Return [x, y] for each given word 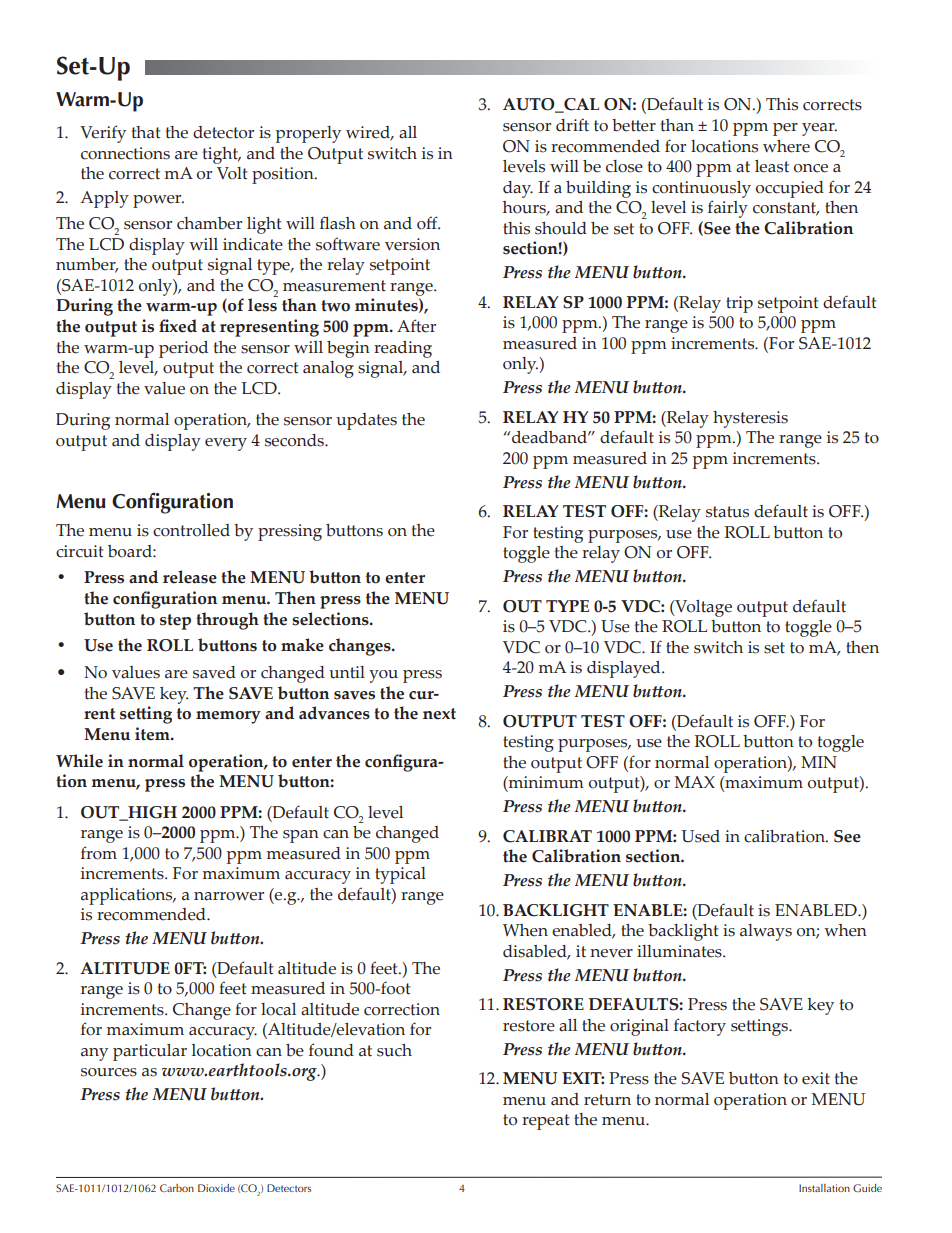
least [772, 166]
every [226, 444]
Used [700, 836]
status [727, 512]
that [146, 132]
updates [366, 421]
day [518, 189]
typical [400, 875]
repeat [546, 1122]
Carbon [177, 1188]
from [99, 853]
